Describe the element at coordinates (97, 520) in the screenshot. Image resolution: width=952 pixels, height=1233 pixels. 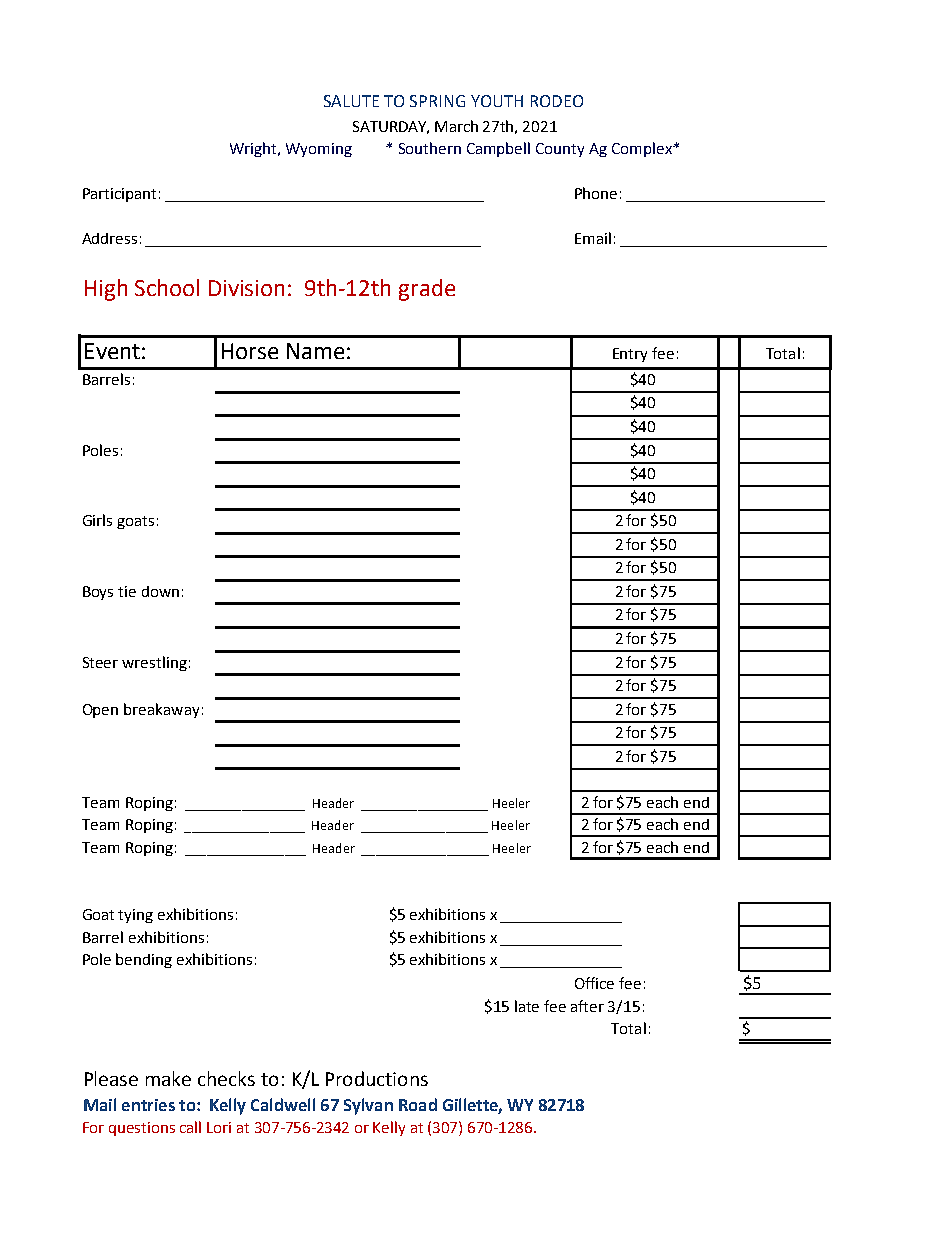
I see `Girls` at that location.
